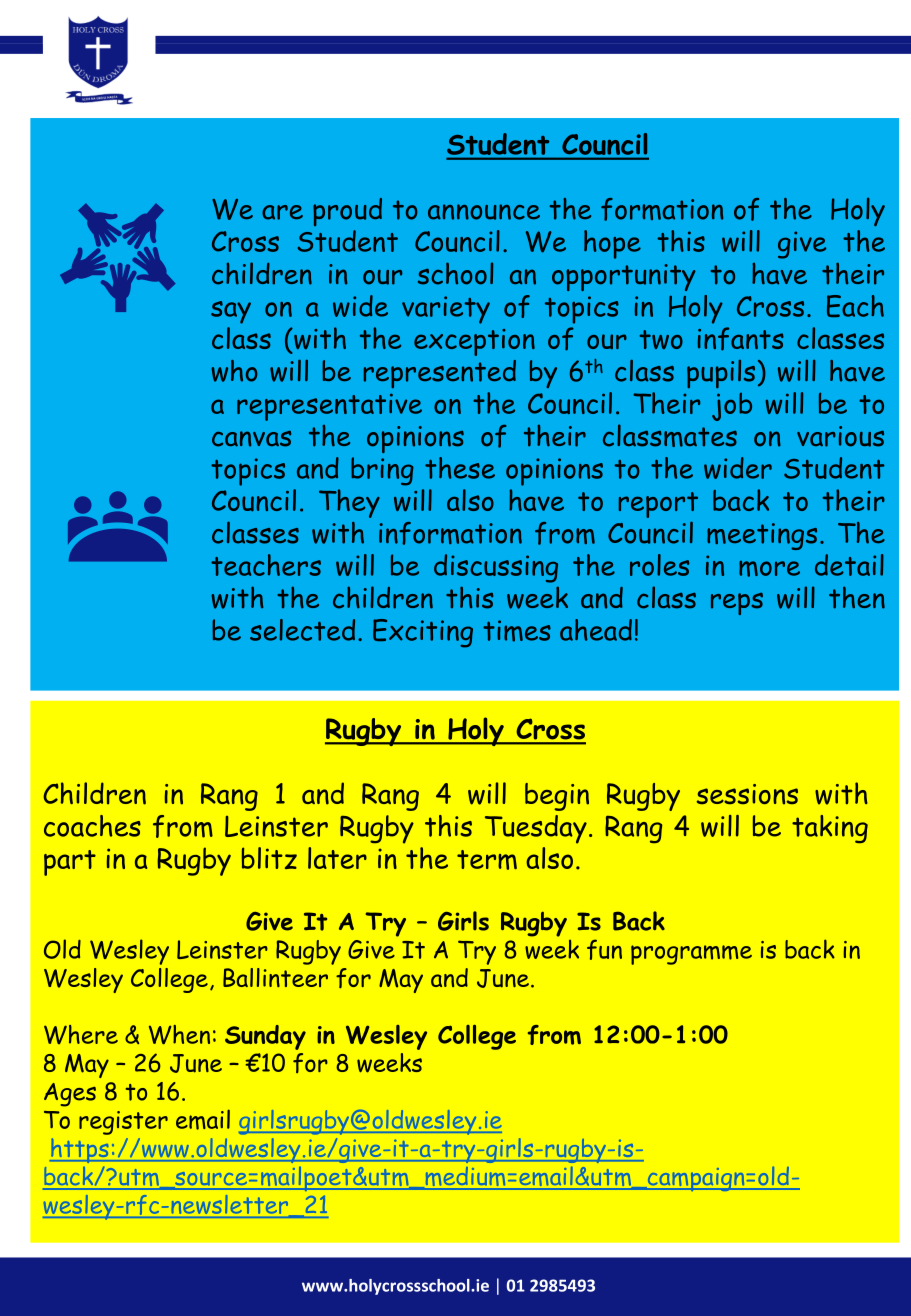  Describe the element at coordinates (747, 794) in the screenshot. I see `sessions` at that location.
